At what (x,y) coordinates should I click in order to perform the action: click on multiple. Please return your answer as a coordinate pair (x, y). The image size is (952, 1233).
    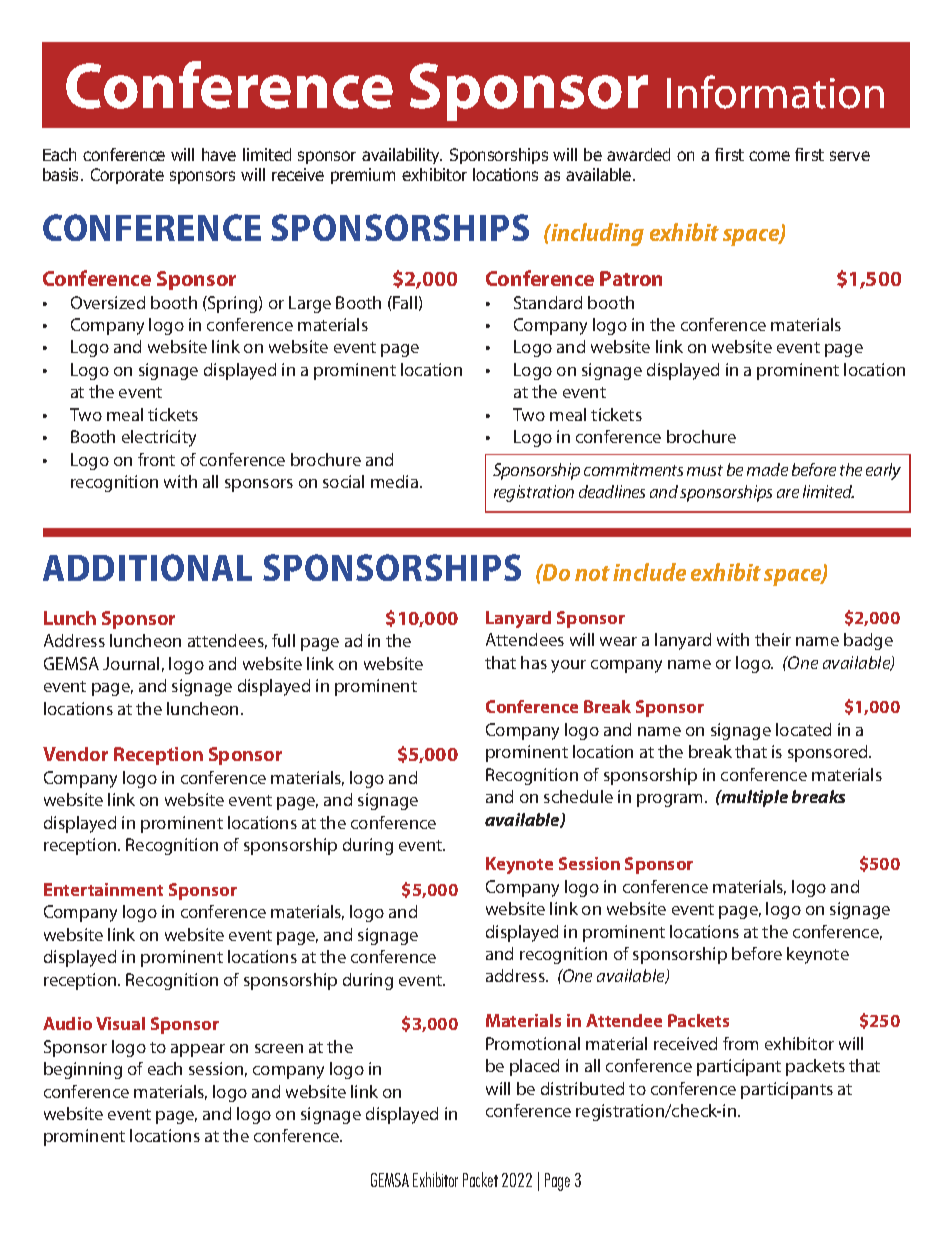
    Looking at the image, I should click on (753, 798).
